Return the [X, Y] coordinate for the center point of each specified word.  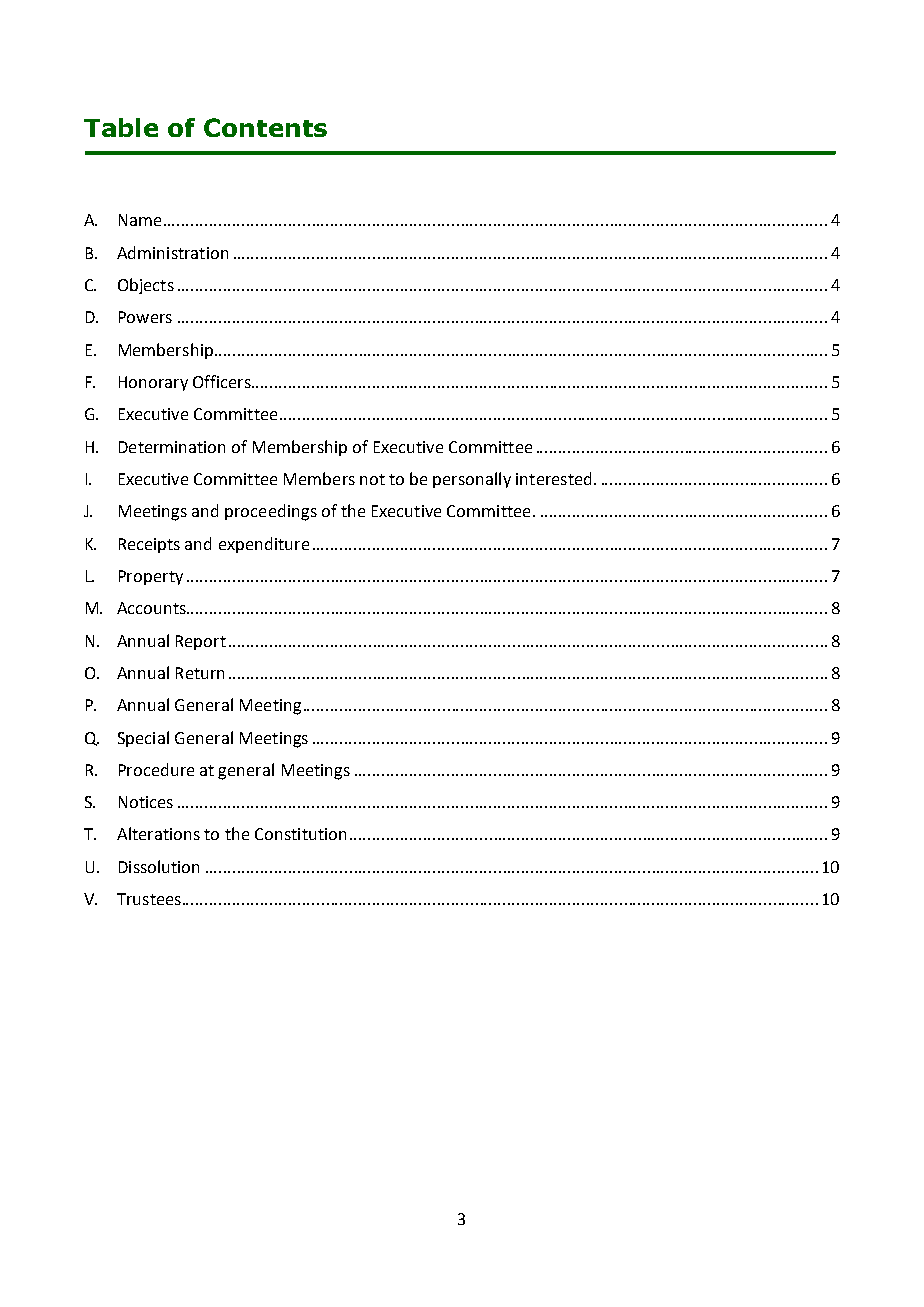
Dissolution [159, 866]
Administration [172, 252]
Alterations [158, 833]
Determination [172, 447]
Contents [265, 127]
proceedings [271, 512]
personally [472, 480]
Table [121, 127]
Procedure [156, 769]
